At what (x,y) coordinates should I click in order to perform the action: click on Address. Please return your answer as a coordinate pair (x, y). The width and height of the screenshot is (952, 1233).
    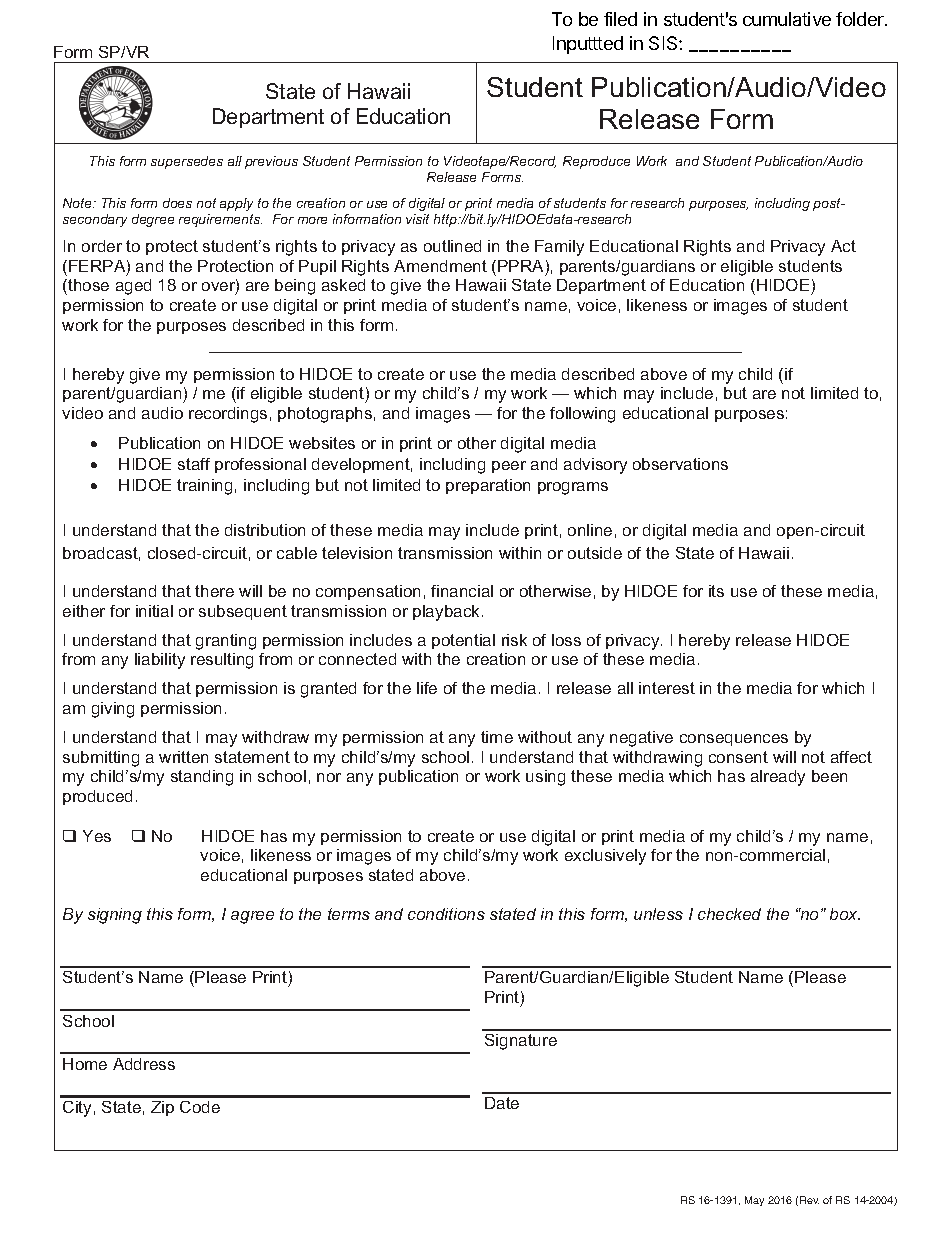
    Looking at the image, I should click on (144, 1064).
